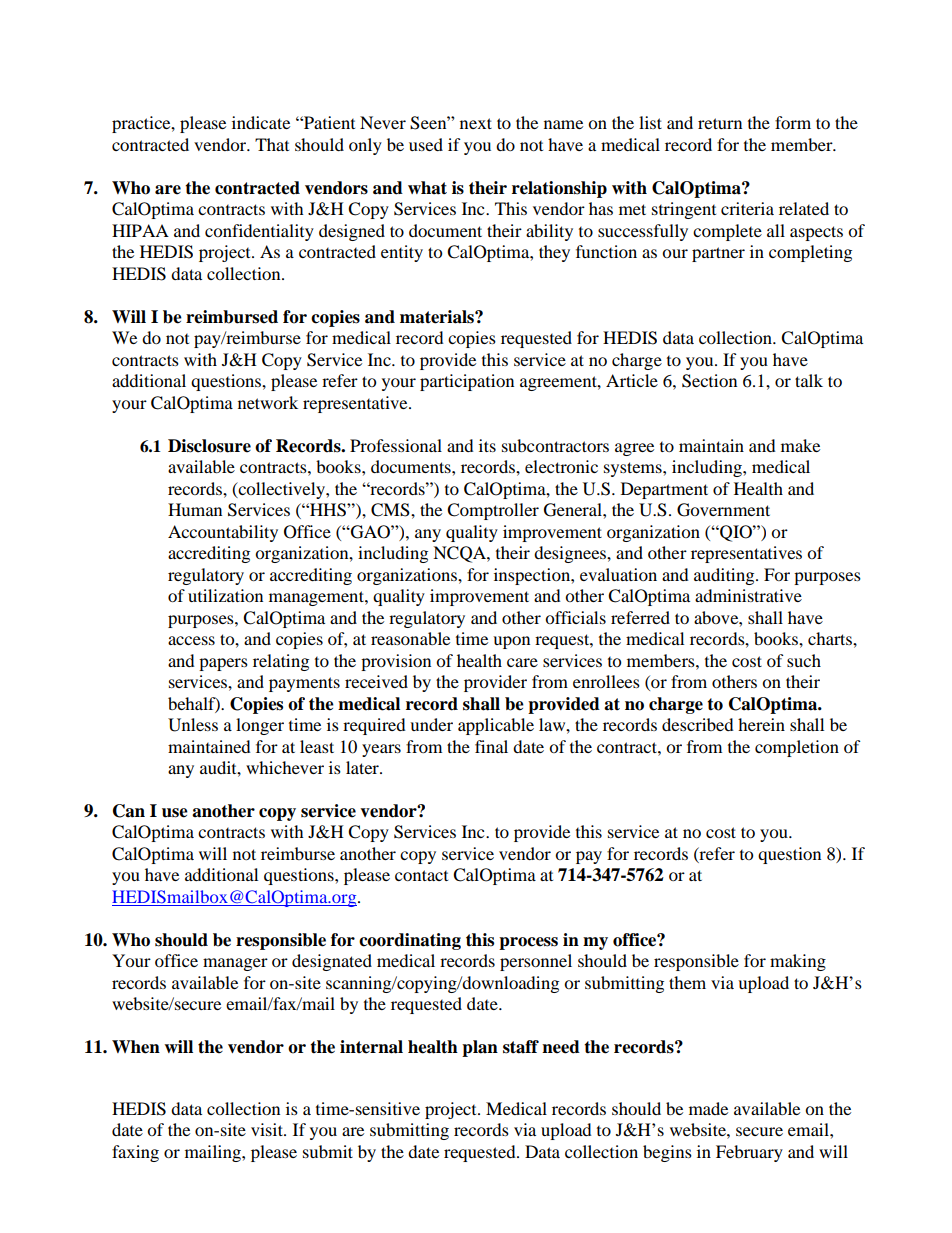  What do you see at coordinates (720, 123) in the screenshot?
I see `return` at bounding box center [720, 123].
